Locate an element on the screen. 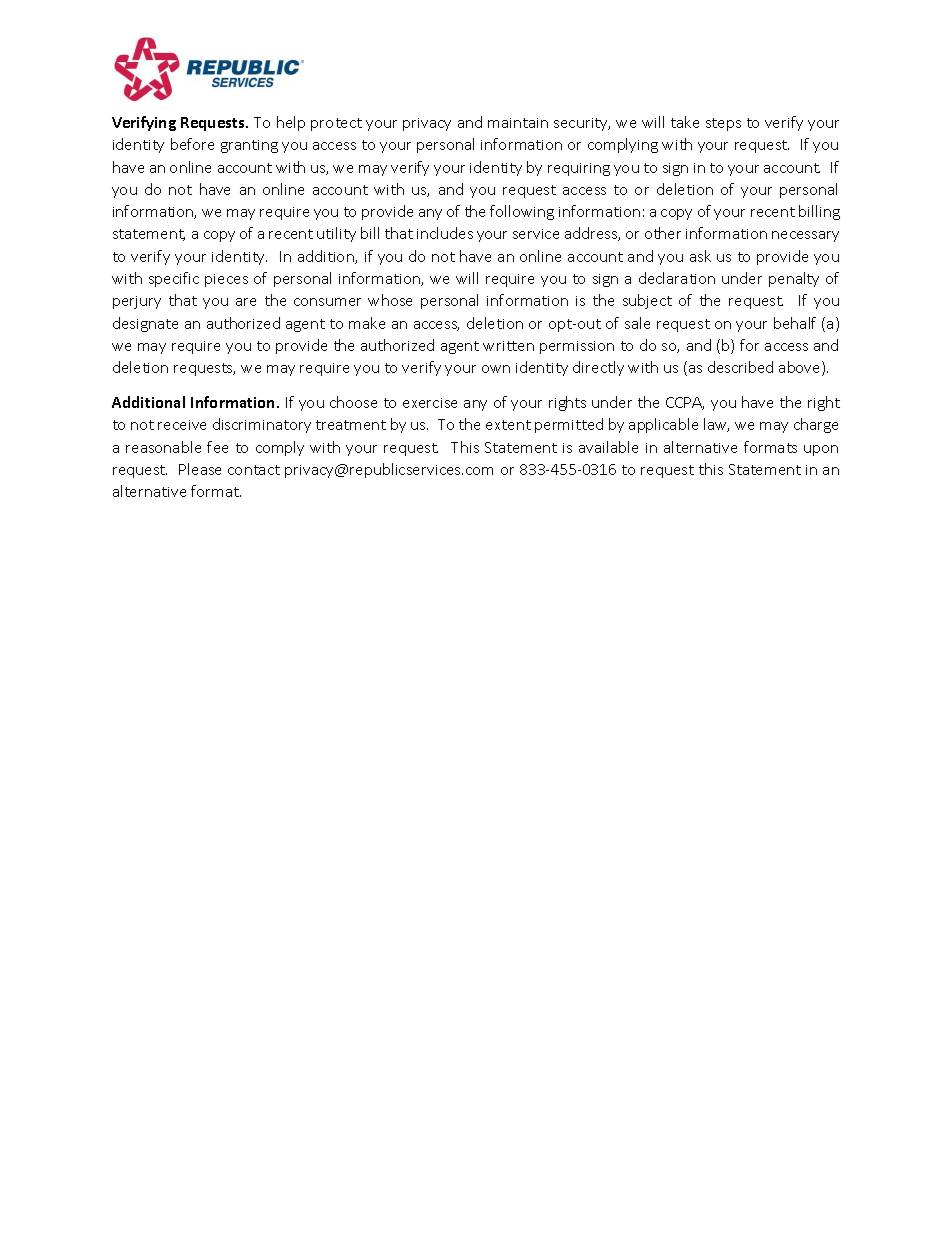 Image resolution: width=952 pixels, height=1233 pixels. are is located at coordinates (246, 302).
